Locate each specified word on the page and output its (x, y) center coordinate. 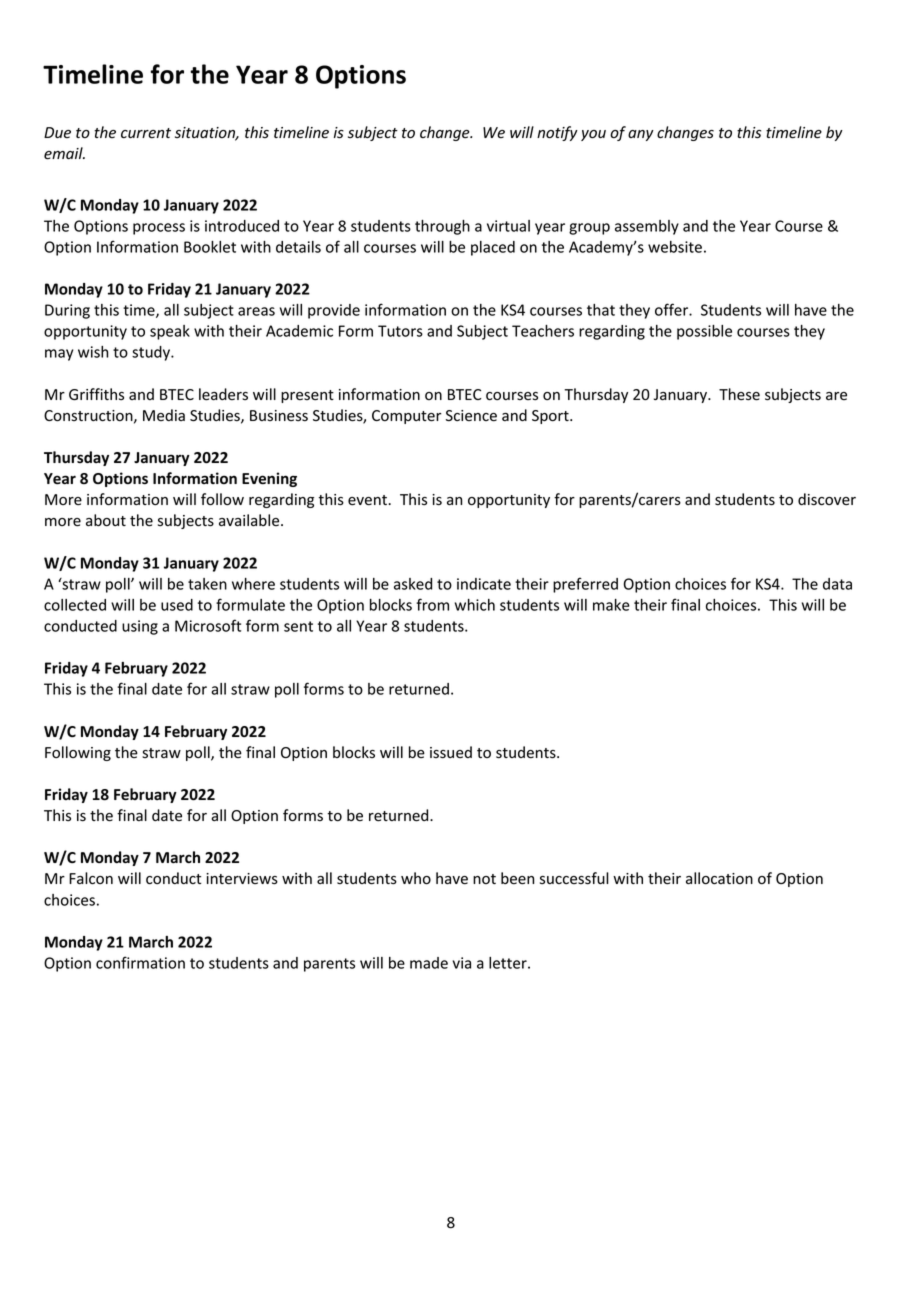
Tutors (400, 331)
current (146, 133)
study (152, 353)
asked (413, 584)
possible (704, 332)
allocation (719, 878)
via (462, 963)
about (106, 520)
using (140, 627)
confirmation (140, 962)
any (641, 135)
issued (451, 752)
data (837, 584)
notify (557, 133)
